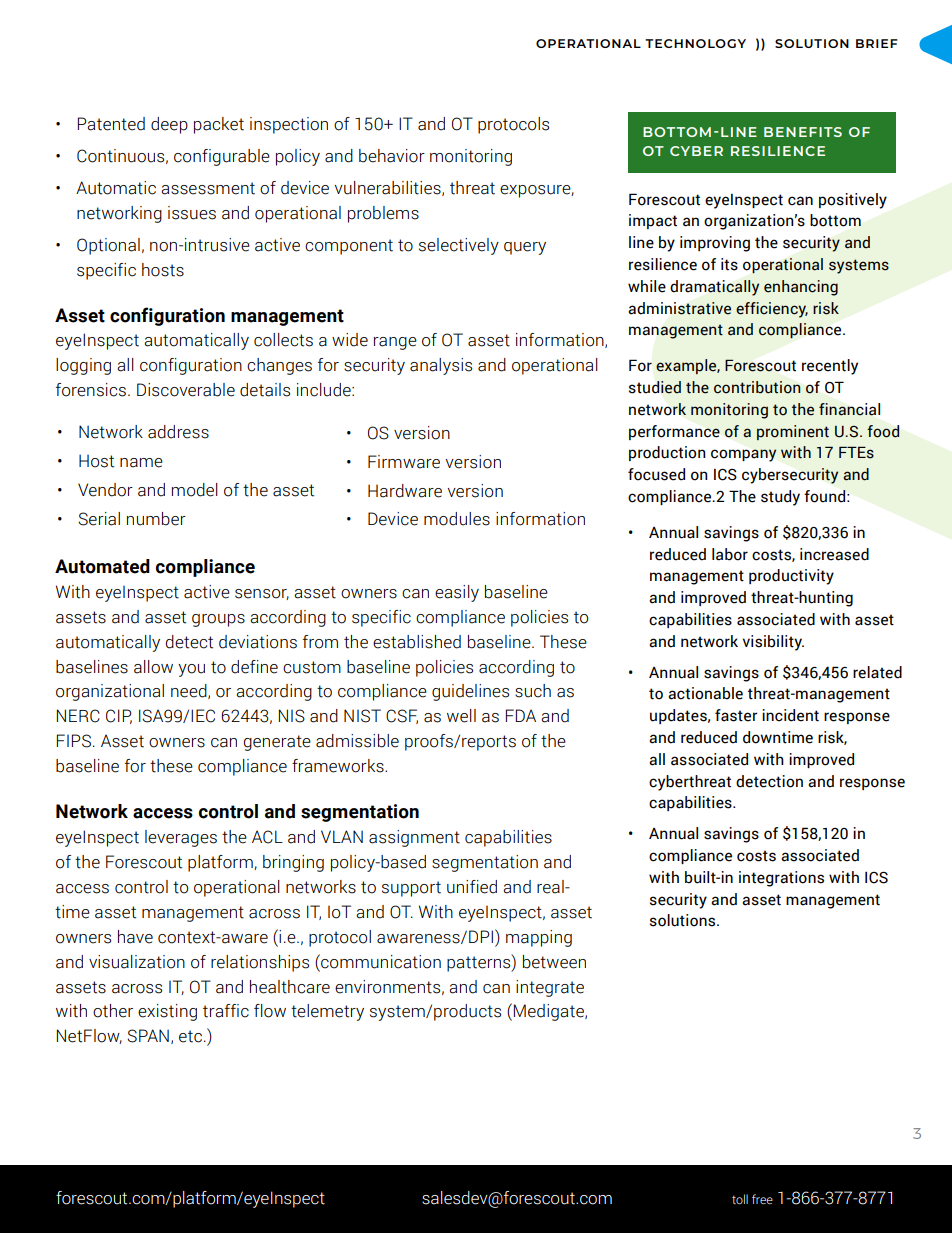 The width and height of the screenshot is (952, 1233). Describe the element at coordinates (457, 593) in the screenshot. I see `easily` at that location.
